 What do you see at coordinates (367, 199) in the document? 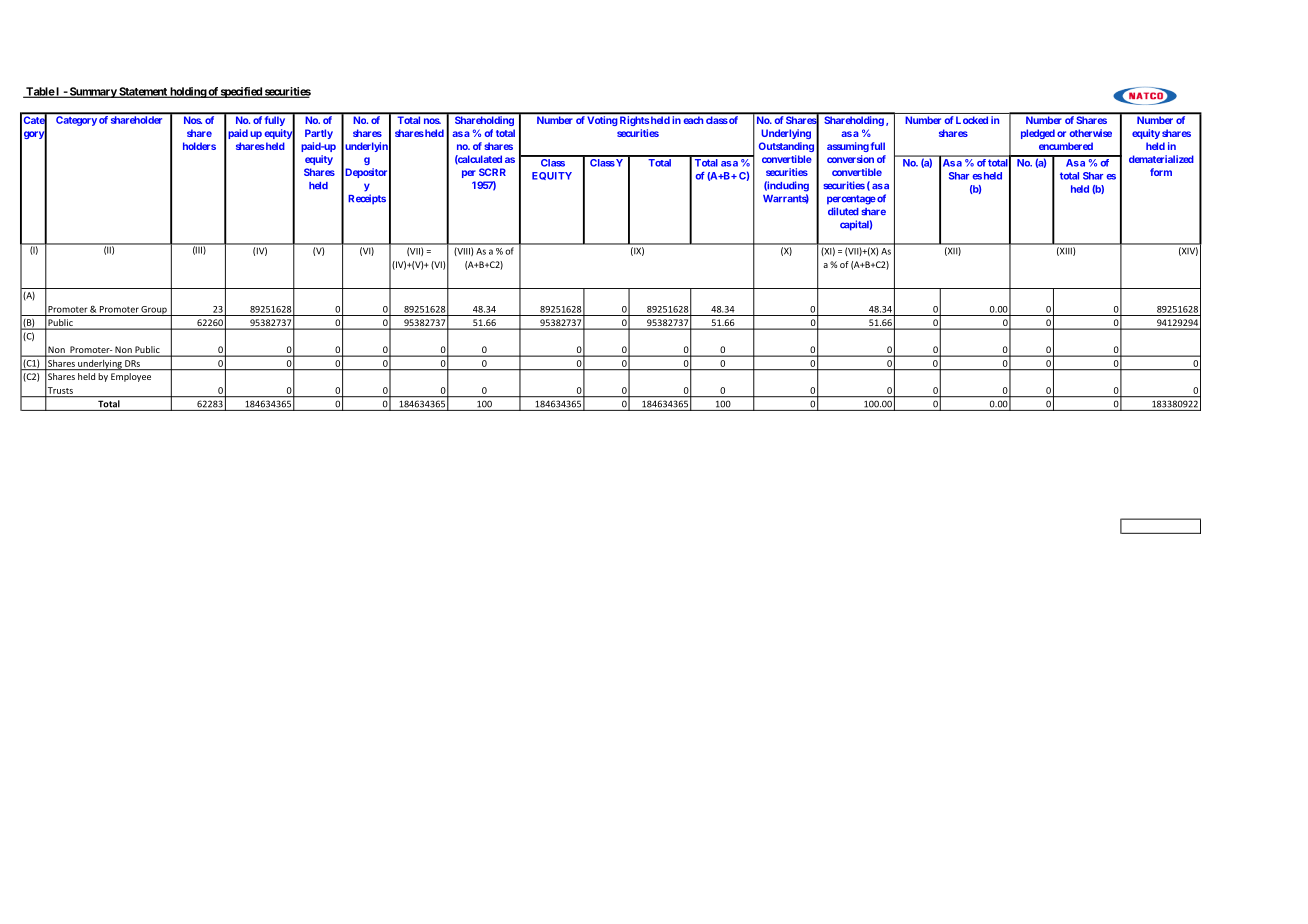
I see `Receipts` at bounding box center [367, 199].
